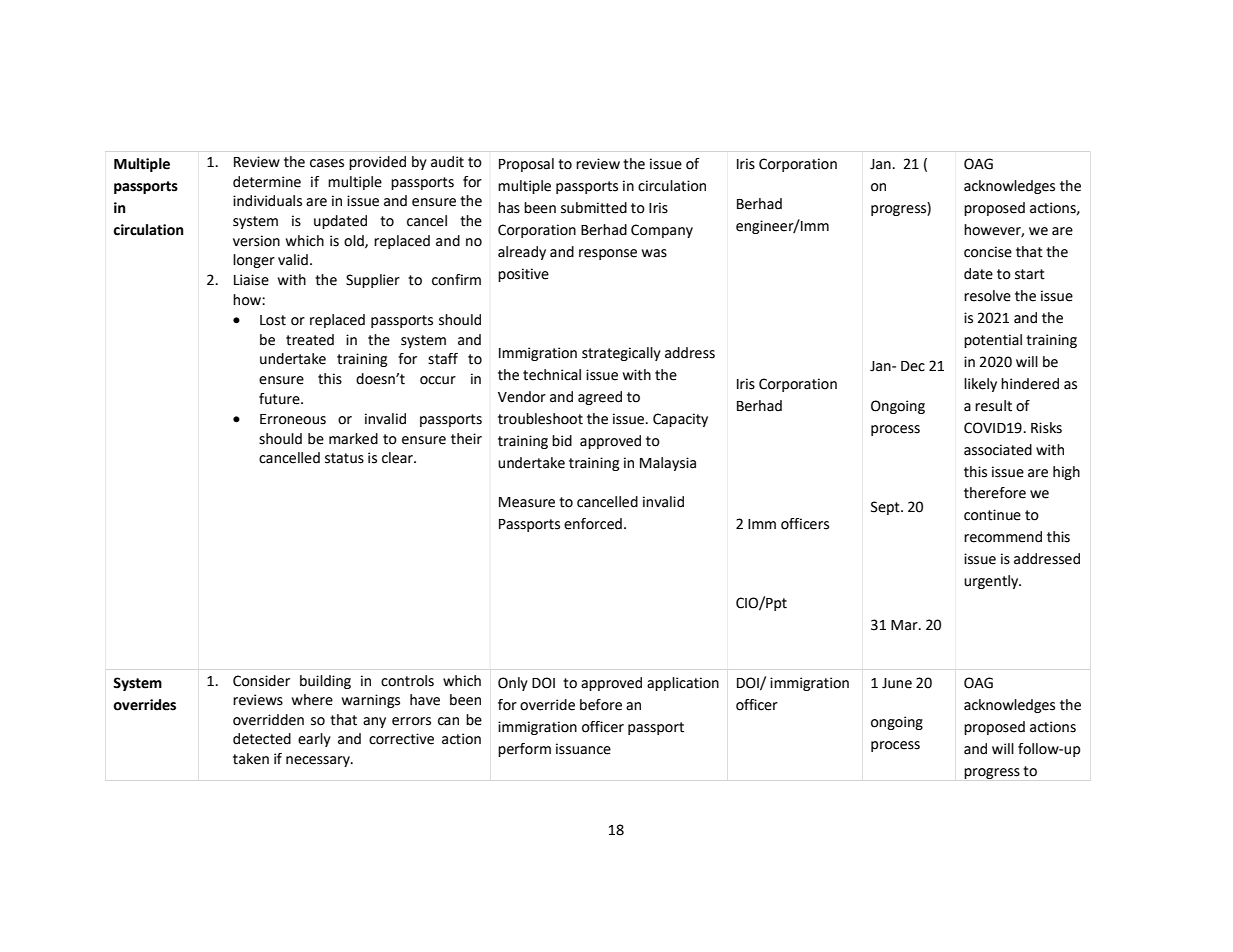 Image resolution: width=1233 pixels, height=952 pixels. What do you see at coordinates (998, 450) in the page?
I see `associated` at bounding box center [998, 450].
